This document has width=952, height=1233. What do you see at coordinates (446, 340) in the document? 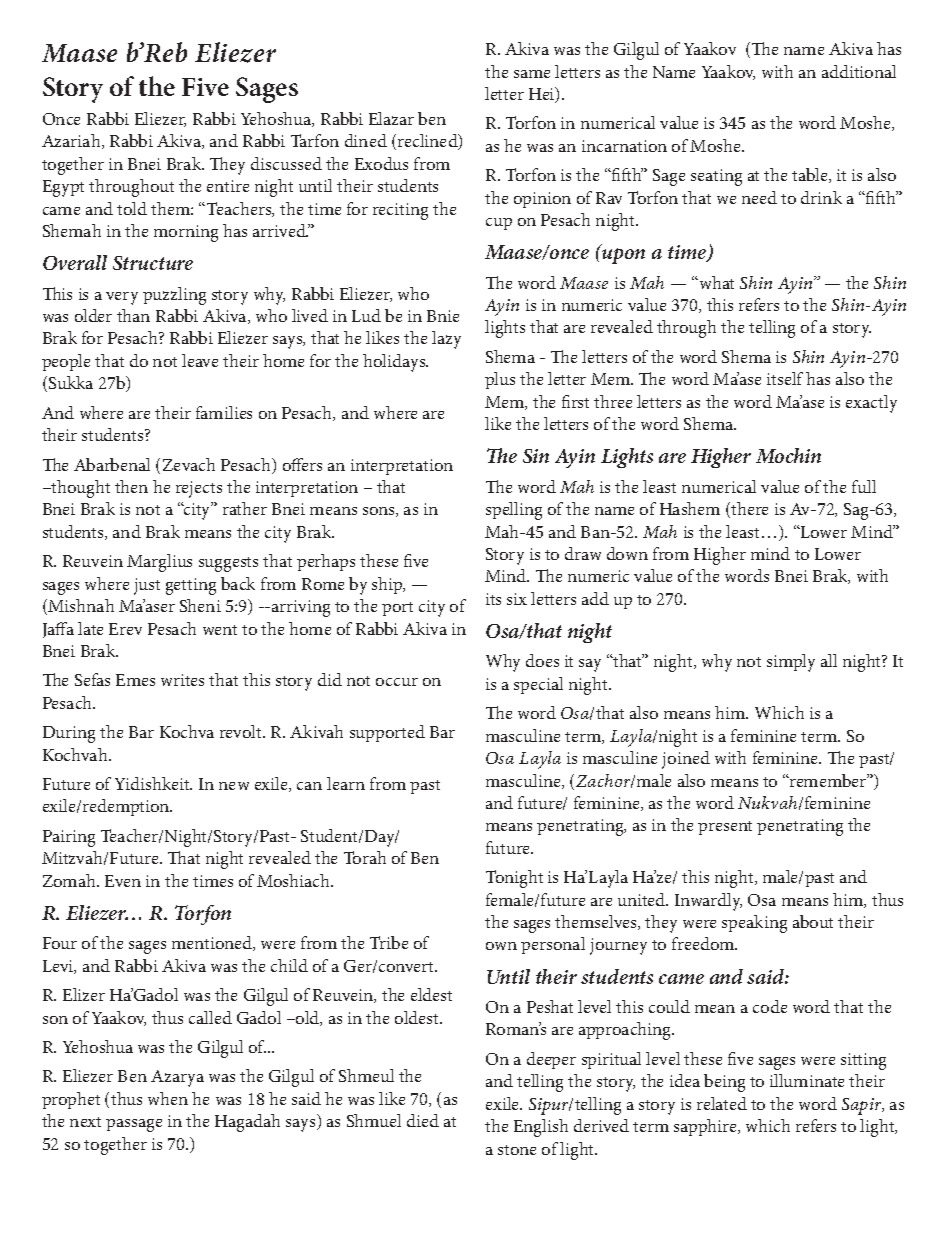
I see `lazy` at bounding box center [446, 340].
